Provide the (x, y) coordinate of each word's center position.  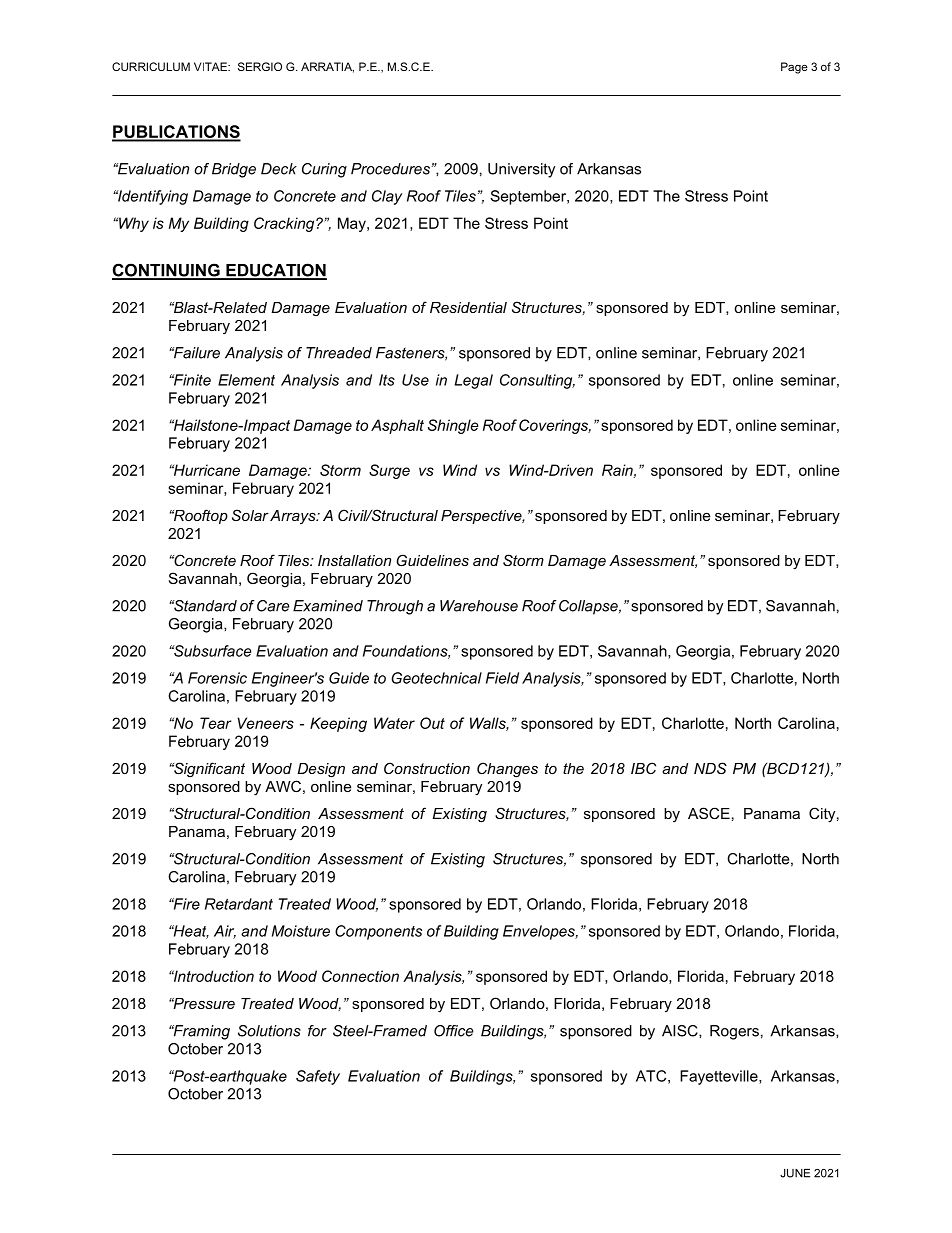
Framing (200, 1032)
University (521, 170)
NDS (710, 768)
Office (454, 1031)
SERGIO (260, 66)
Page (794, 68)
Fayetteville (720, 1077)
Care (273, 606)
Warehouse (479, 606)
